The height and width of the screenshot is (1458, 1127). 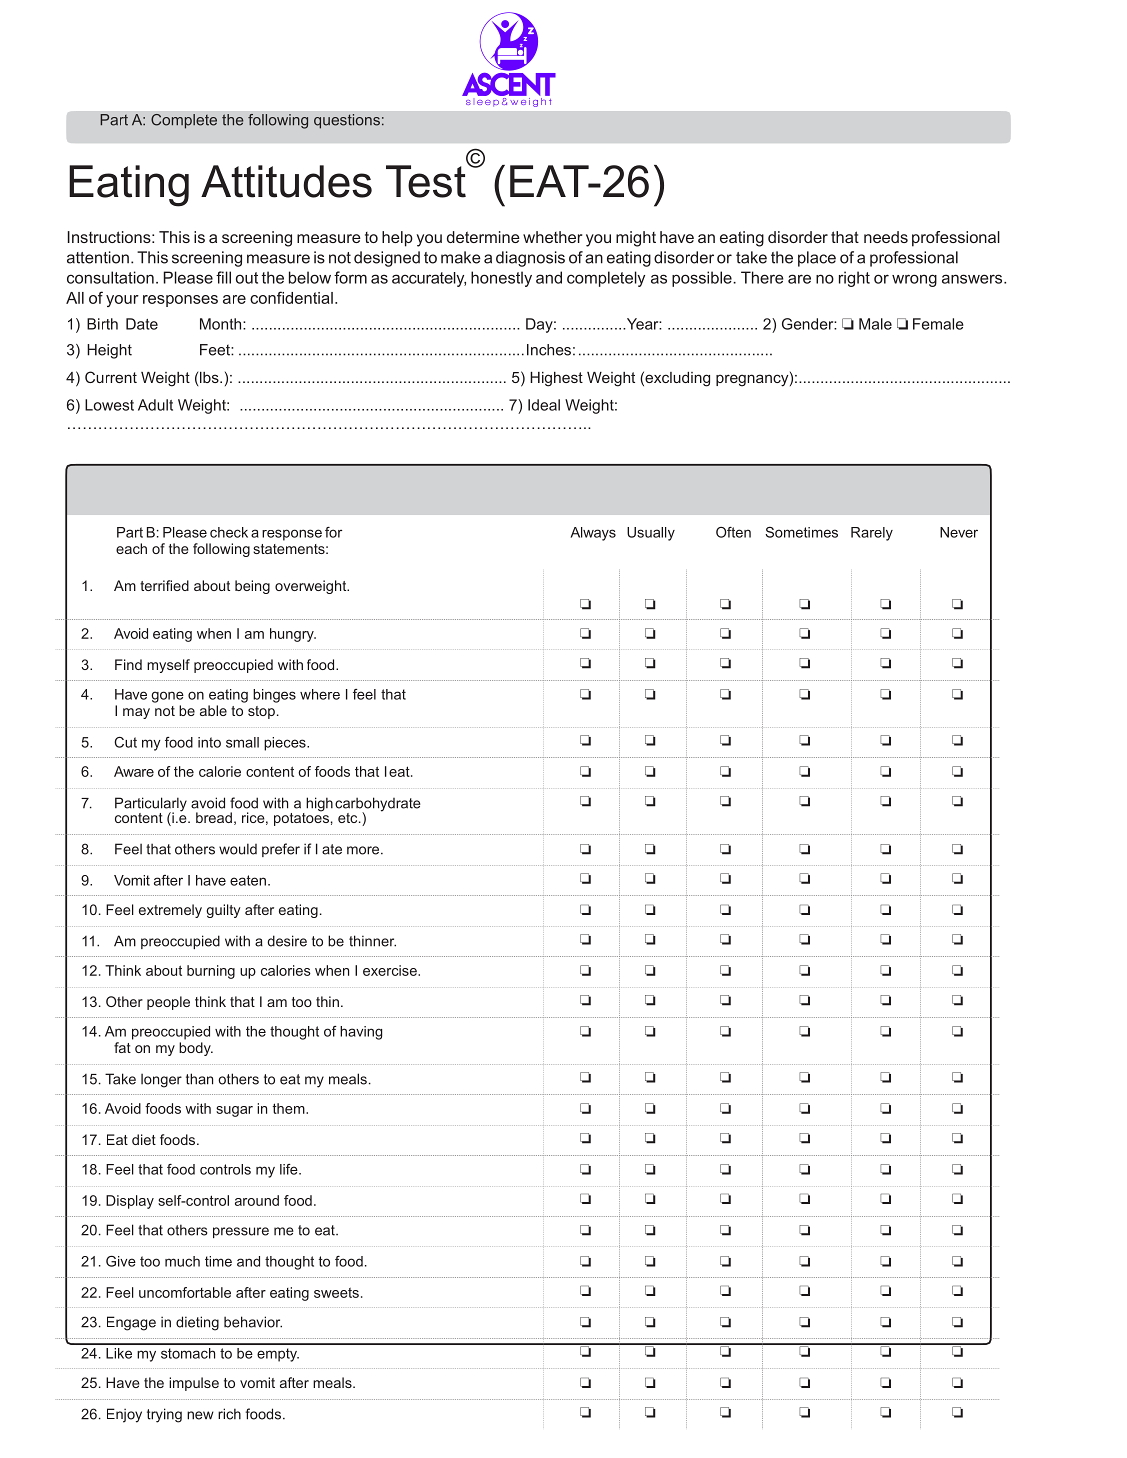 What do you see at coordinates (278, 1355) in the screenshot?
I see `empty` at bounding box center [278, 1355].
